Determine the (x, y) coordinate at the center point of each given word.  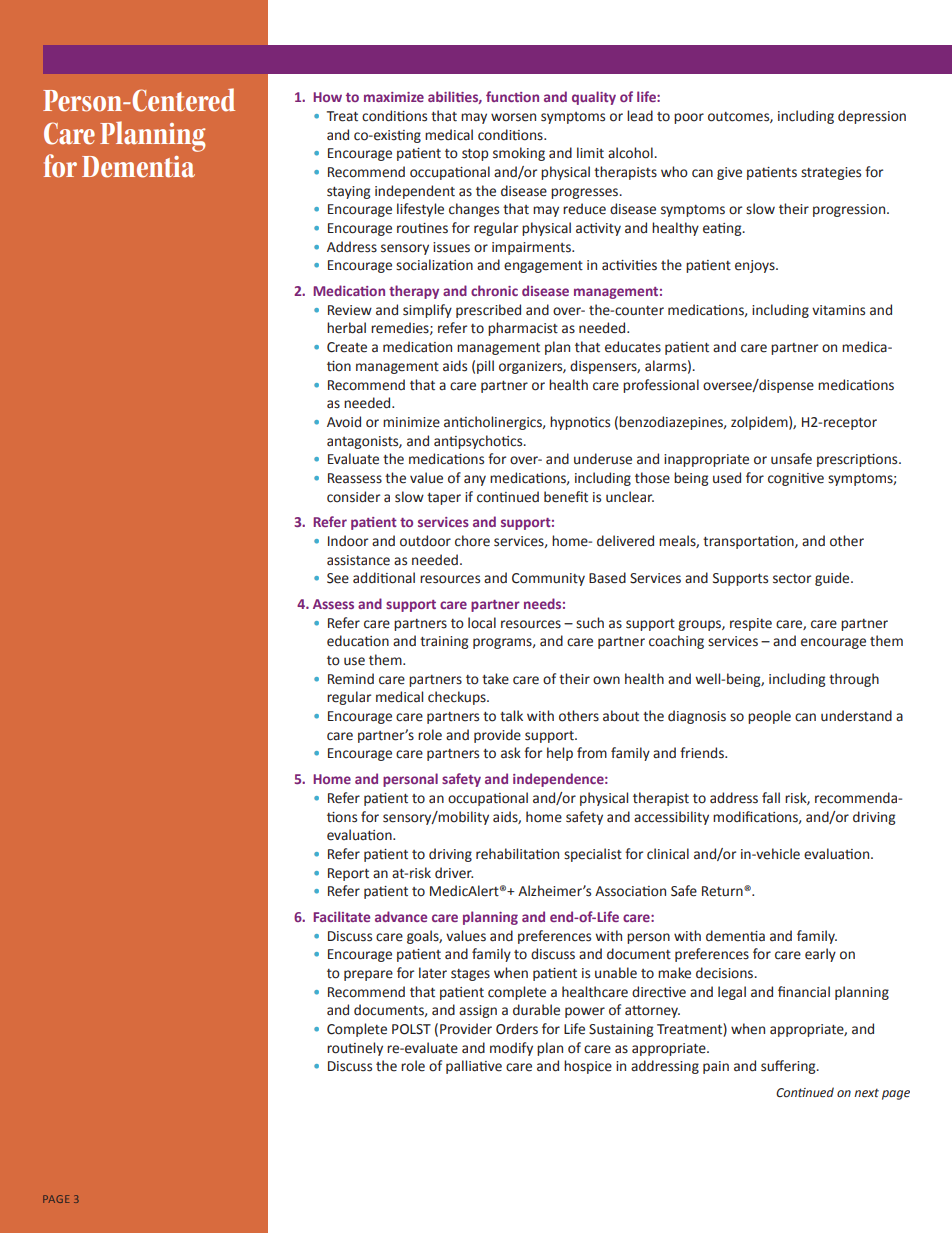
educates (633, 347)
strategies (831, 173)
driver (454, 873)
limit (590, 153)
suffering (789, 1067)
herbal (346, 328)
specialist (593, 855)
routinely (355, 1049)
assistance (358, 560)
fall (771, 798)
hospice (588, 1067)
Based (607, 578)
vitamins (838, 310)
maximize (394, 97)
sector (792, 579)
